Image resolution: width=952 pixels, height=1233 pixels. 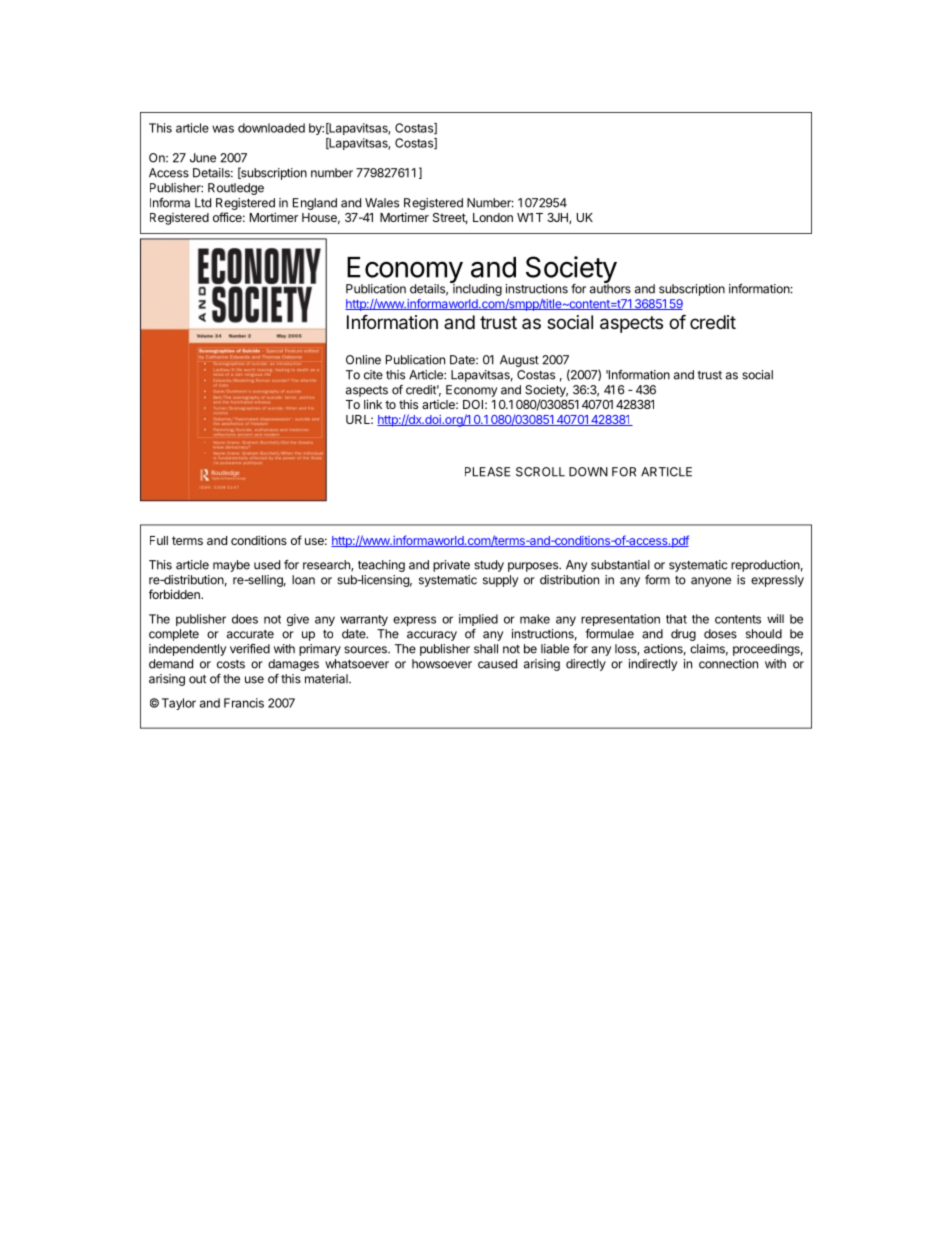 What do you see at coordinates (223, 129) in the screenshot?
I see `was` at bounding box center [223, 129].
